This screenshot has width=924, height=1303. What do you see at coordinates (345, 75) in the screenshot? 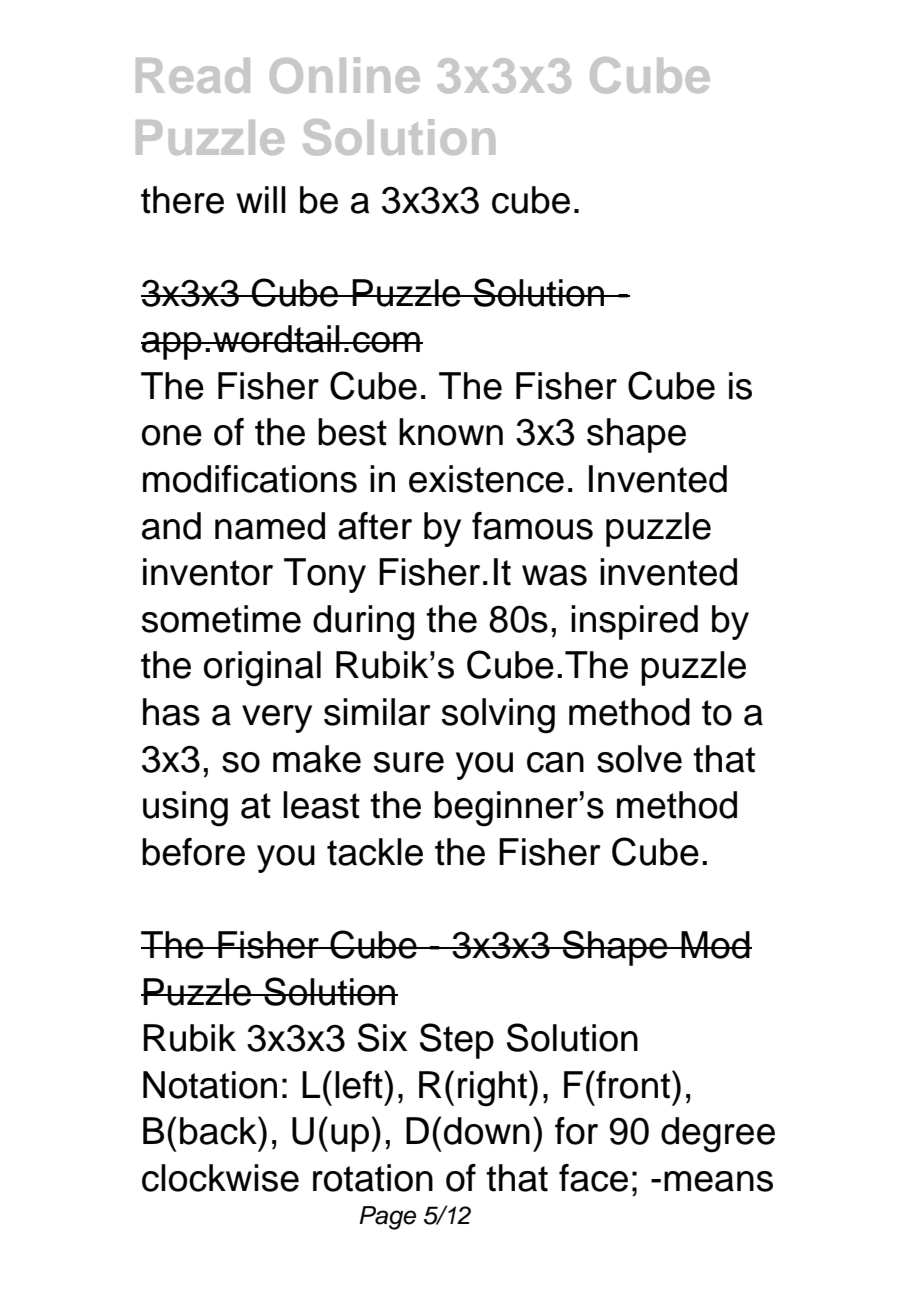
I see `Online` at bounding box center [345, 75].
